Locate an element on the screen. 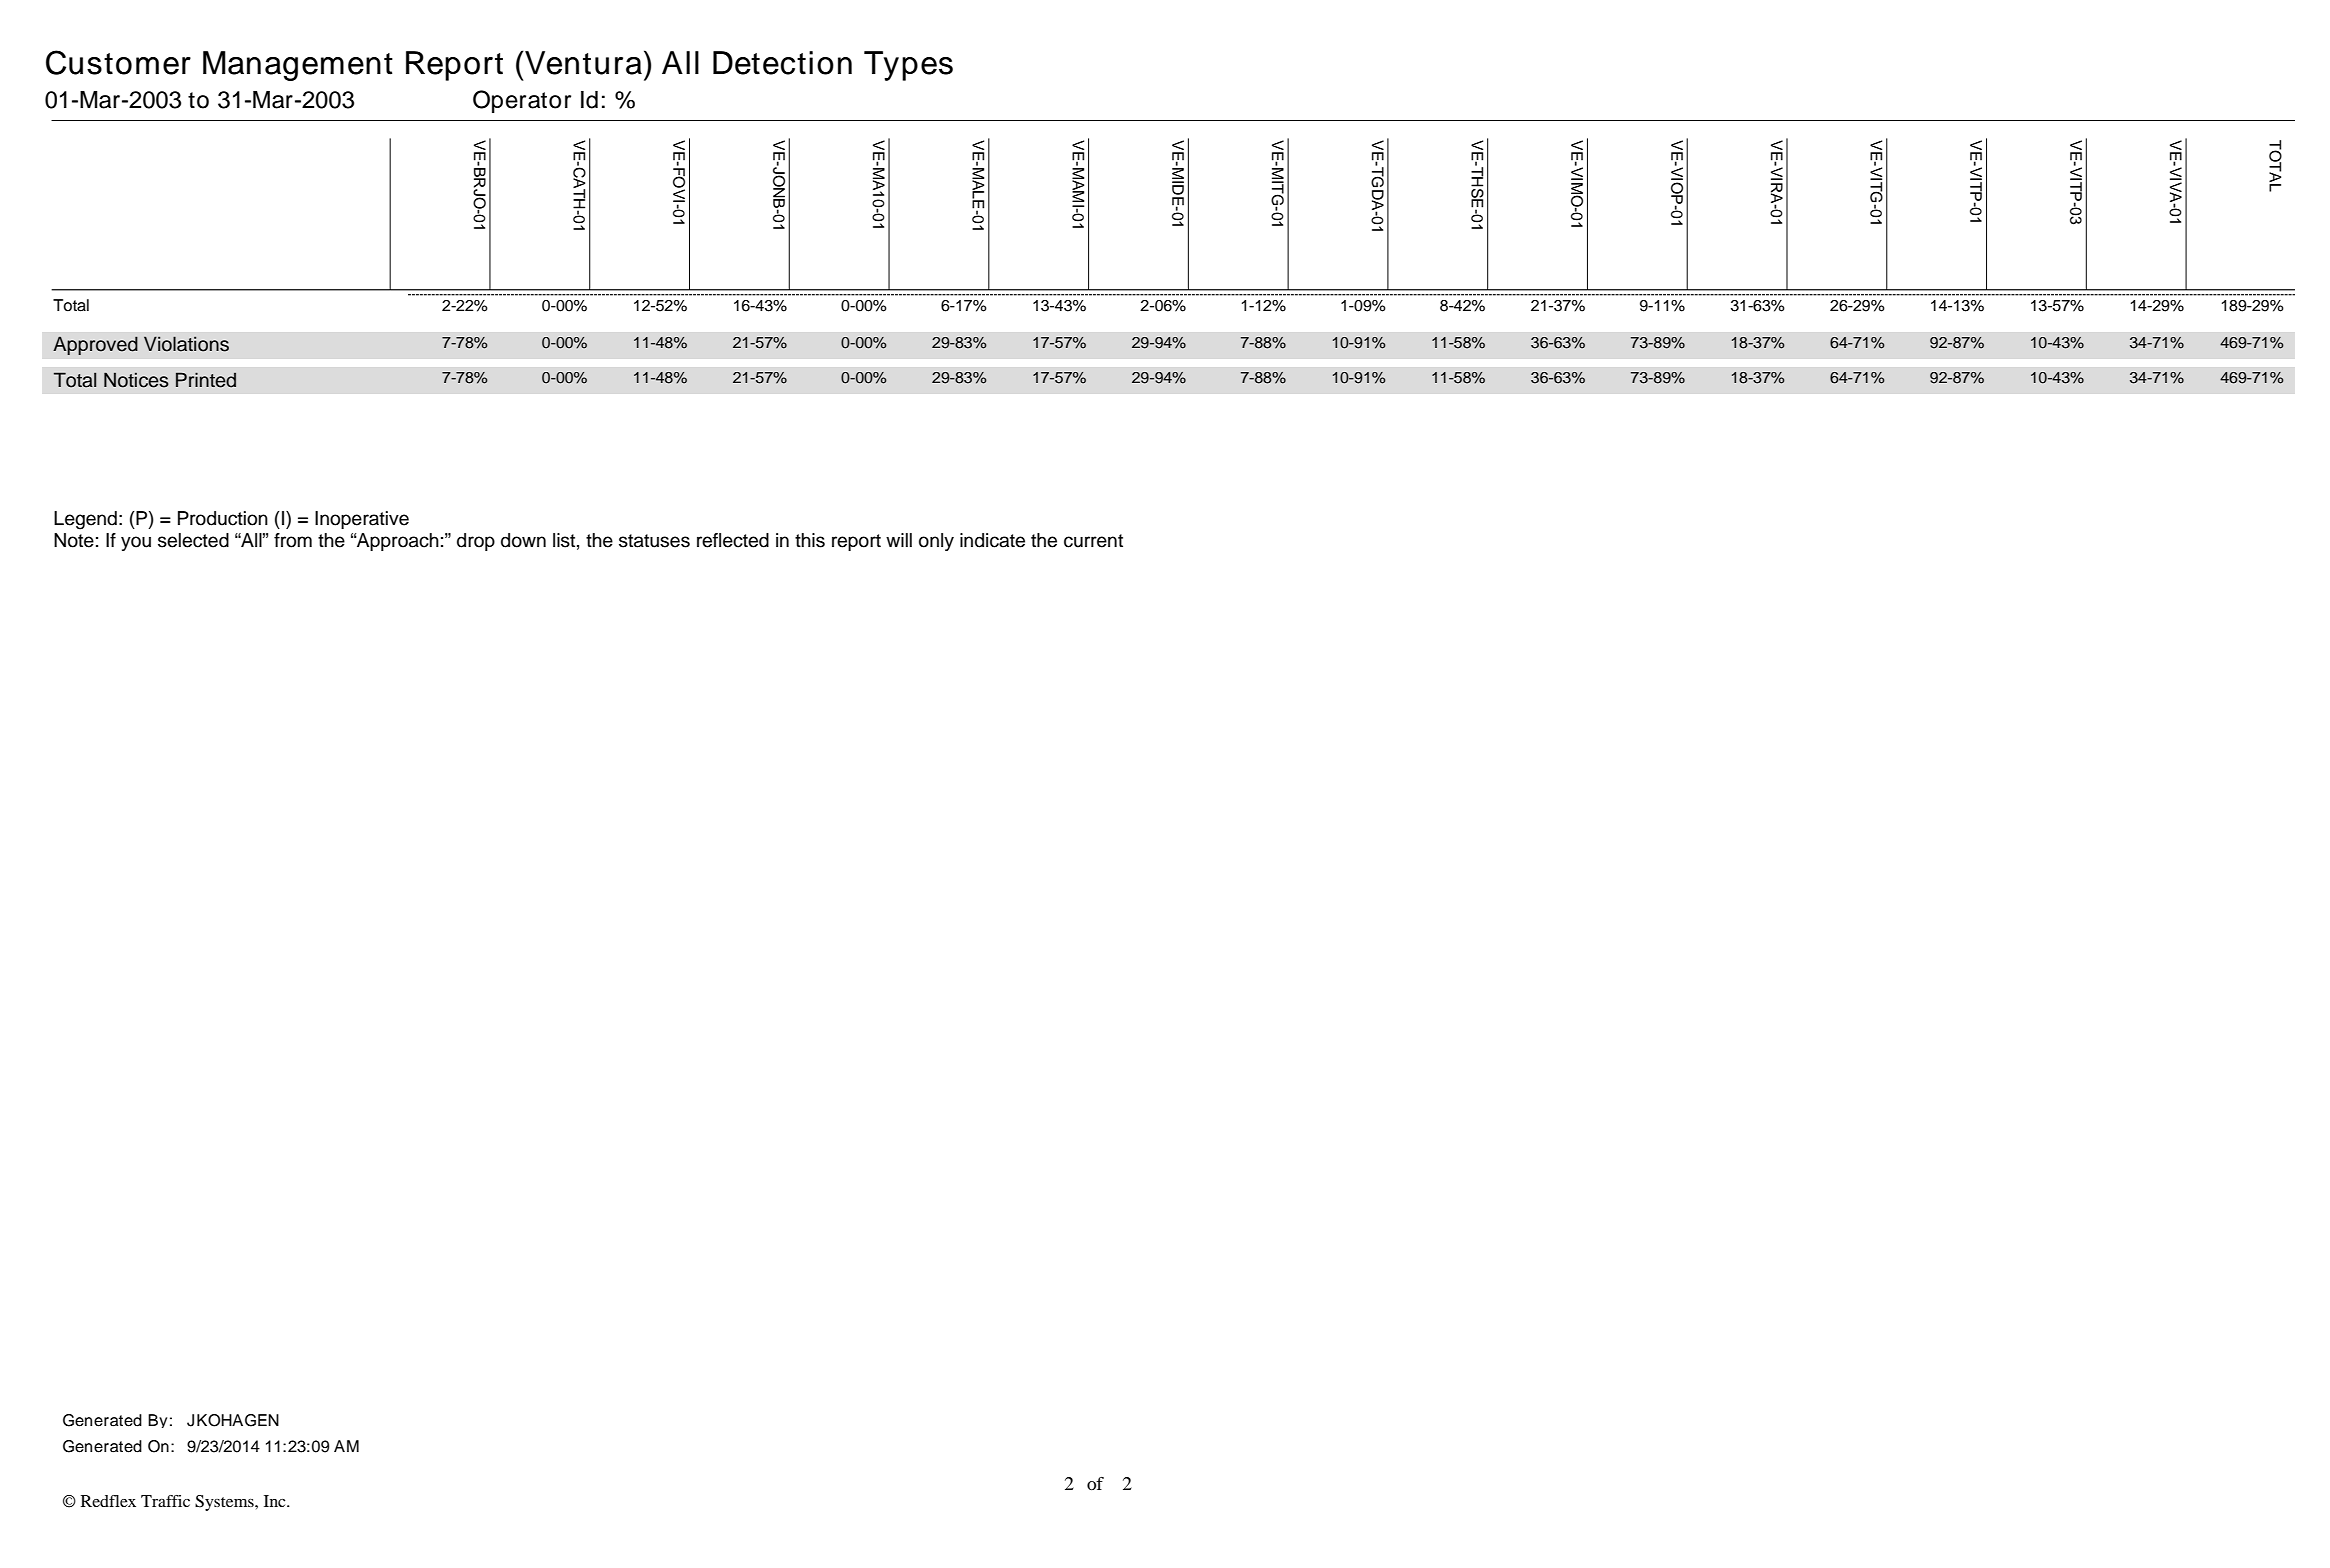 Image resolution: width=2330 pixels, height=1568 pixels. Ventura is located at coordinates (582, 63).
